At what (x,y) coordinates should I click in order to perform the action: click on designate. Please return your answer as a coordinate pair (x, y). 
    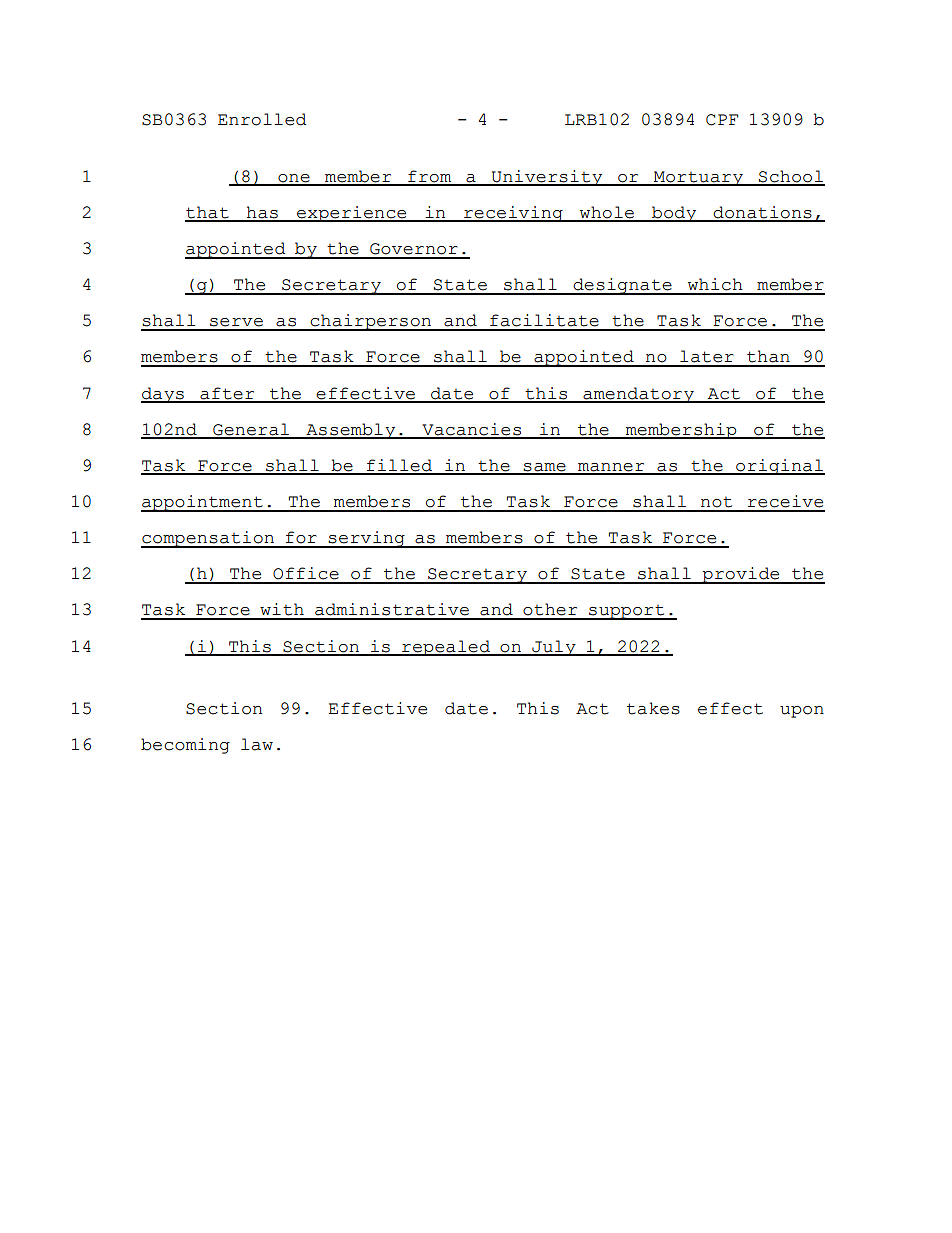
    Looking at the image, I should click on (622, 286).
